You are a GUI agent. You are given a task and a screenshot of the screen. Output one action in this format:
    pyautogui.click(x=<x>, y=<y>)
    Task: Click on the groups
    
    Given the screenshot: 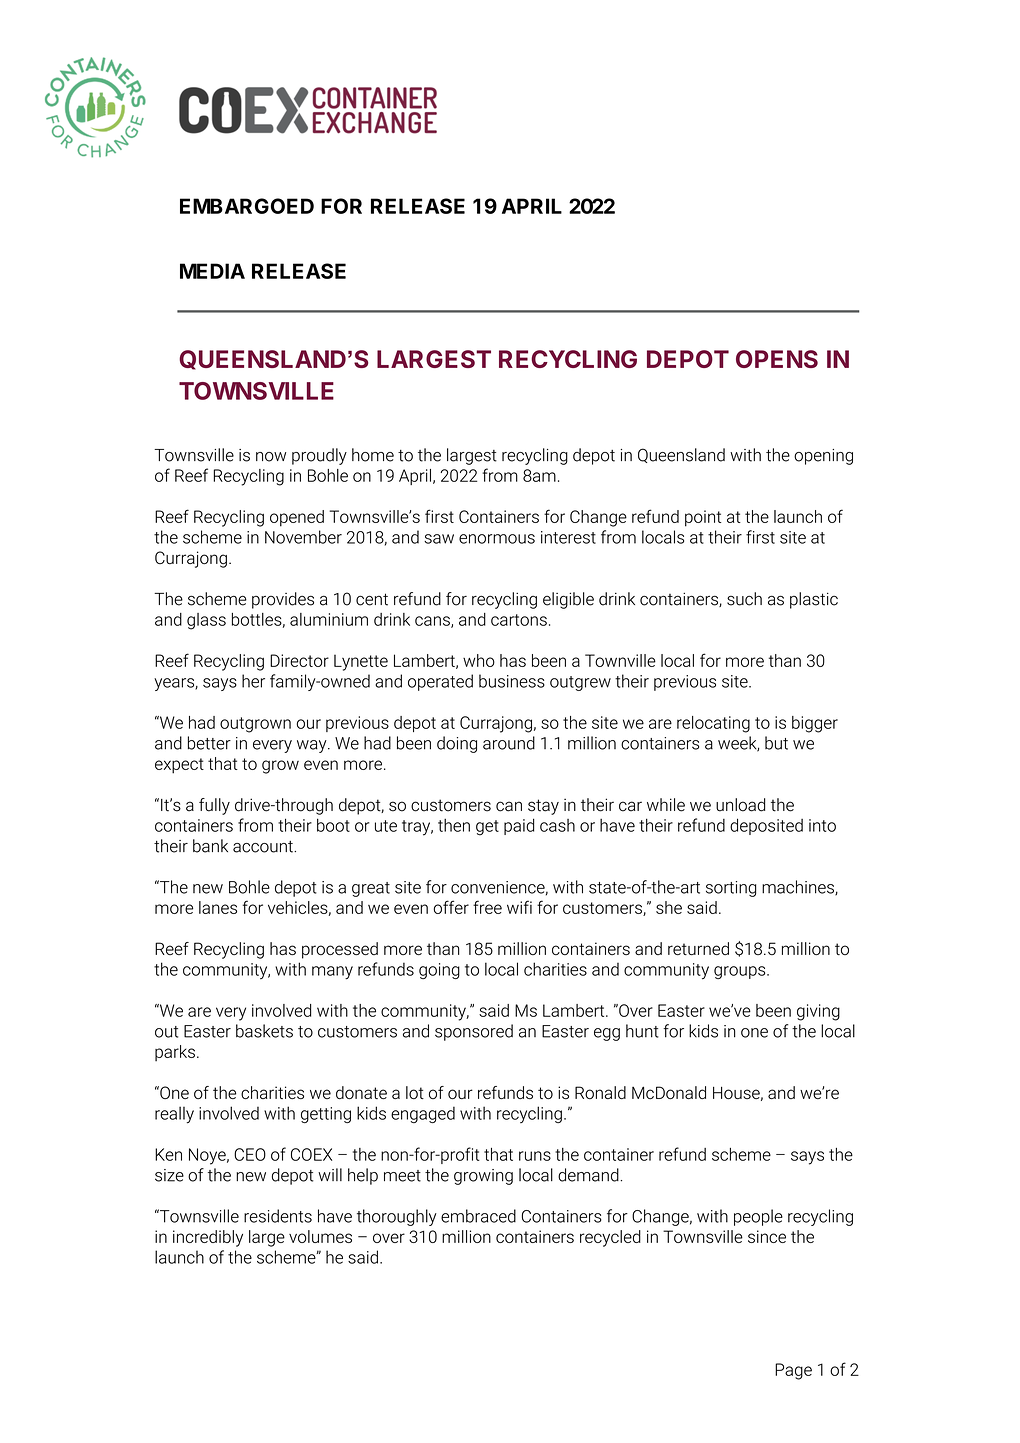 What is the action you would take?
    pyautogui.click(x=741, y=972)
